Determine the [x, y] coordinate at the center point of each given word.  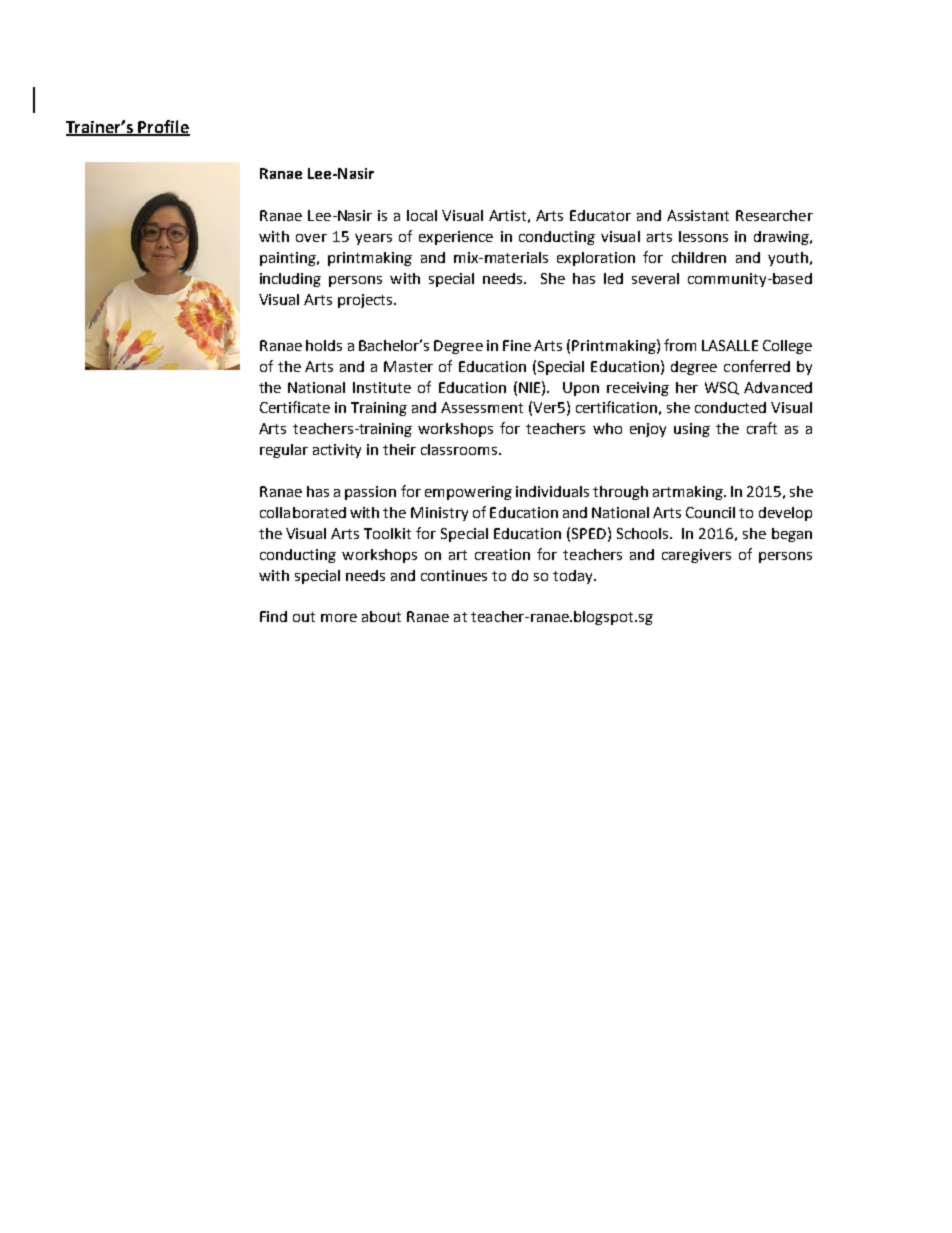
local [422, 215]
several [655, 278]
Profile [163, 127]
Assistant [698, 215]
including [290, 280]
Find [273, 616]
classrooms [460, 449]
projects [366, 301]
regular [284, 451]
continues [454, 575]
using [692, 430]
